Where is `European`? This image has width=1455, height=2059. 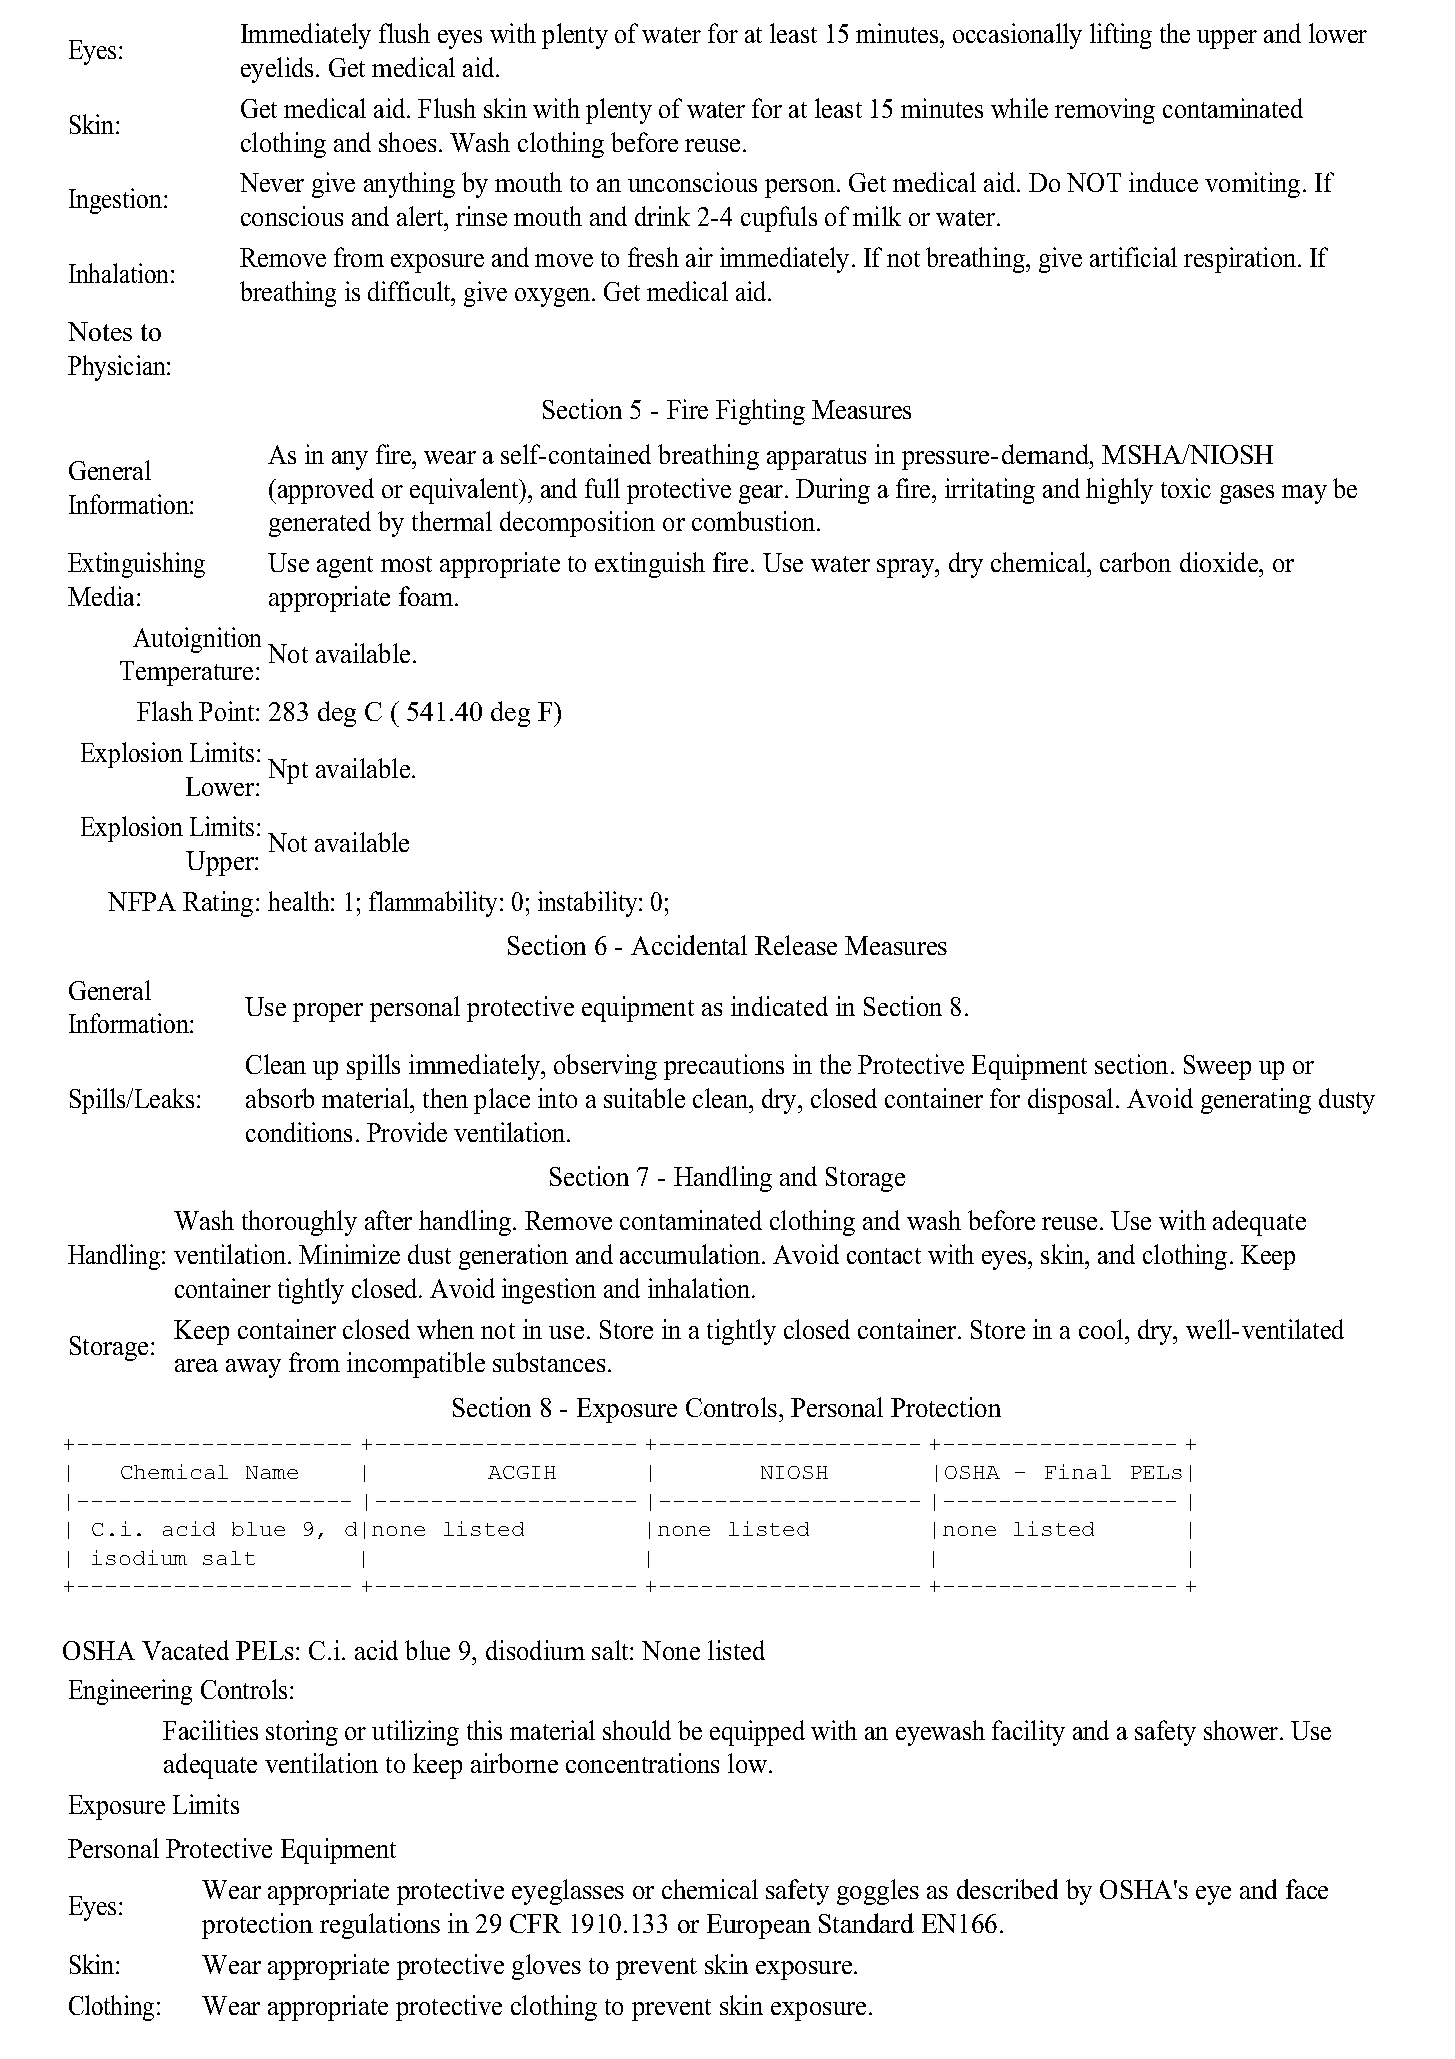 European is located at coordinates (759, 1926).
